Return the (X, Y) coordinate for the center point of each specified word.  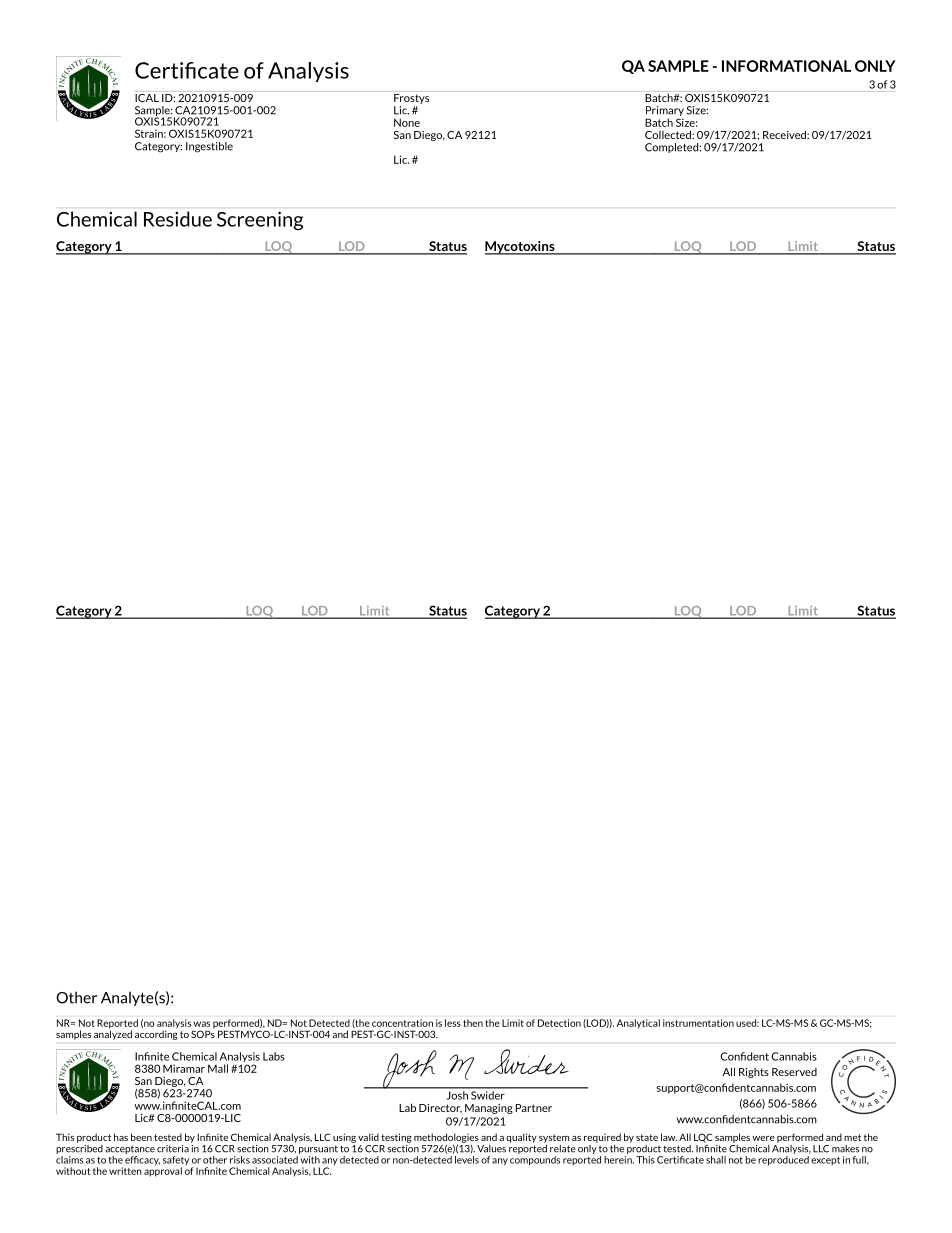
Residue (178, 219)
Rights (754, 1073)
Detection (559, 1023)
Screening (260, 221)
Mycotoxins (521, 248)
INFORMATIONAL (786, 66)
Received (785, 134)
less (453, 1023)
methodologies (446, 1139)
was (202, 1024)
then (473, 1023)
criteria (173, 1149)
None (407, 122)
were (763, 1138)
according (156, 1034)
